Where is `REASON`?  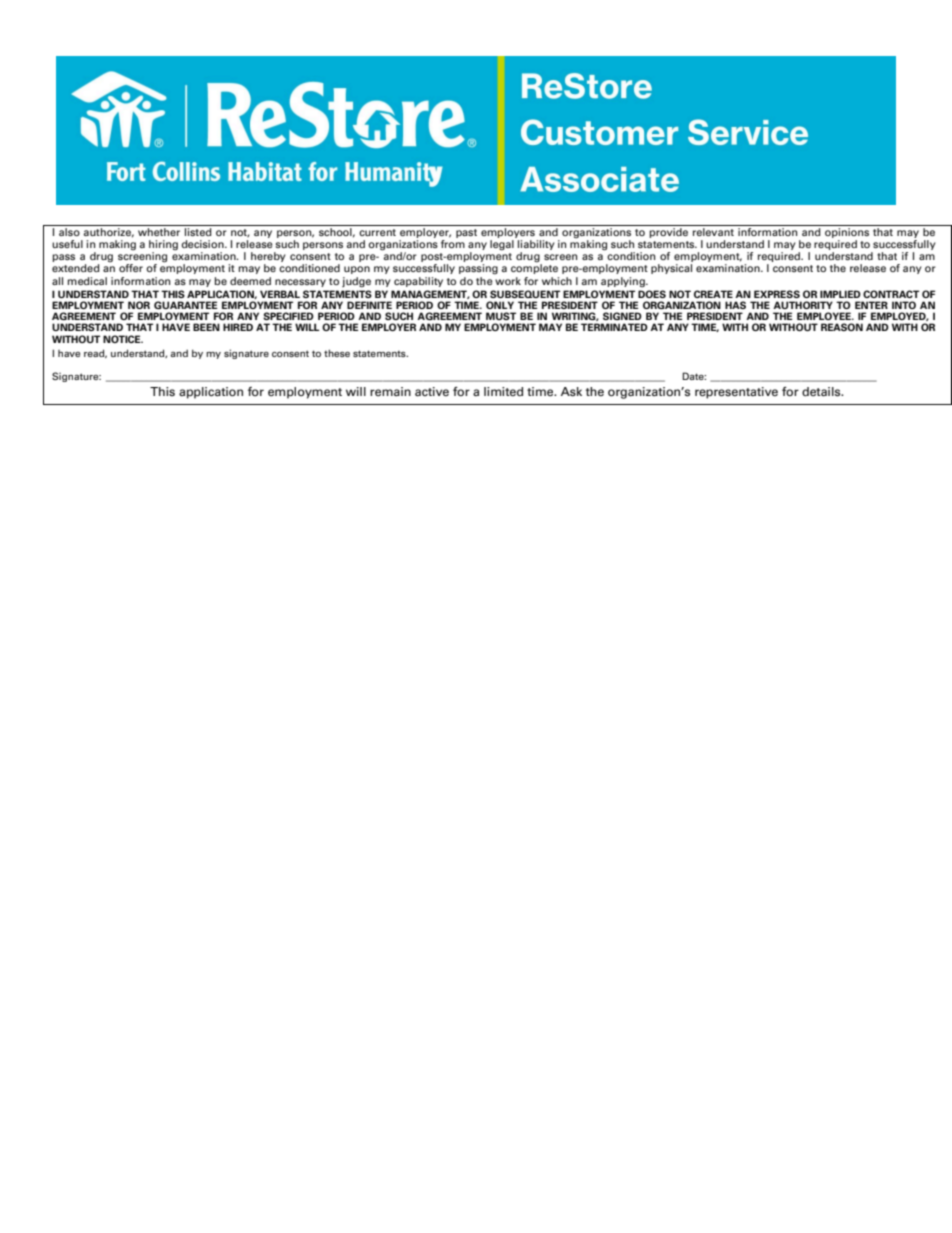 REASON is located at coordinates (842, 327).
